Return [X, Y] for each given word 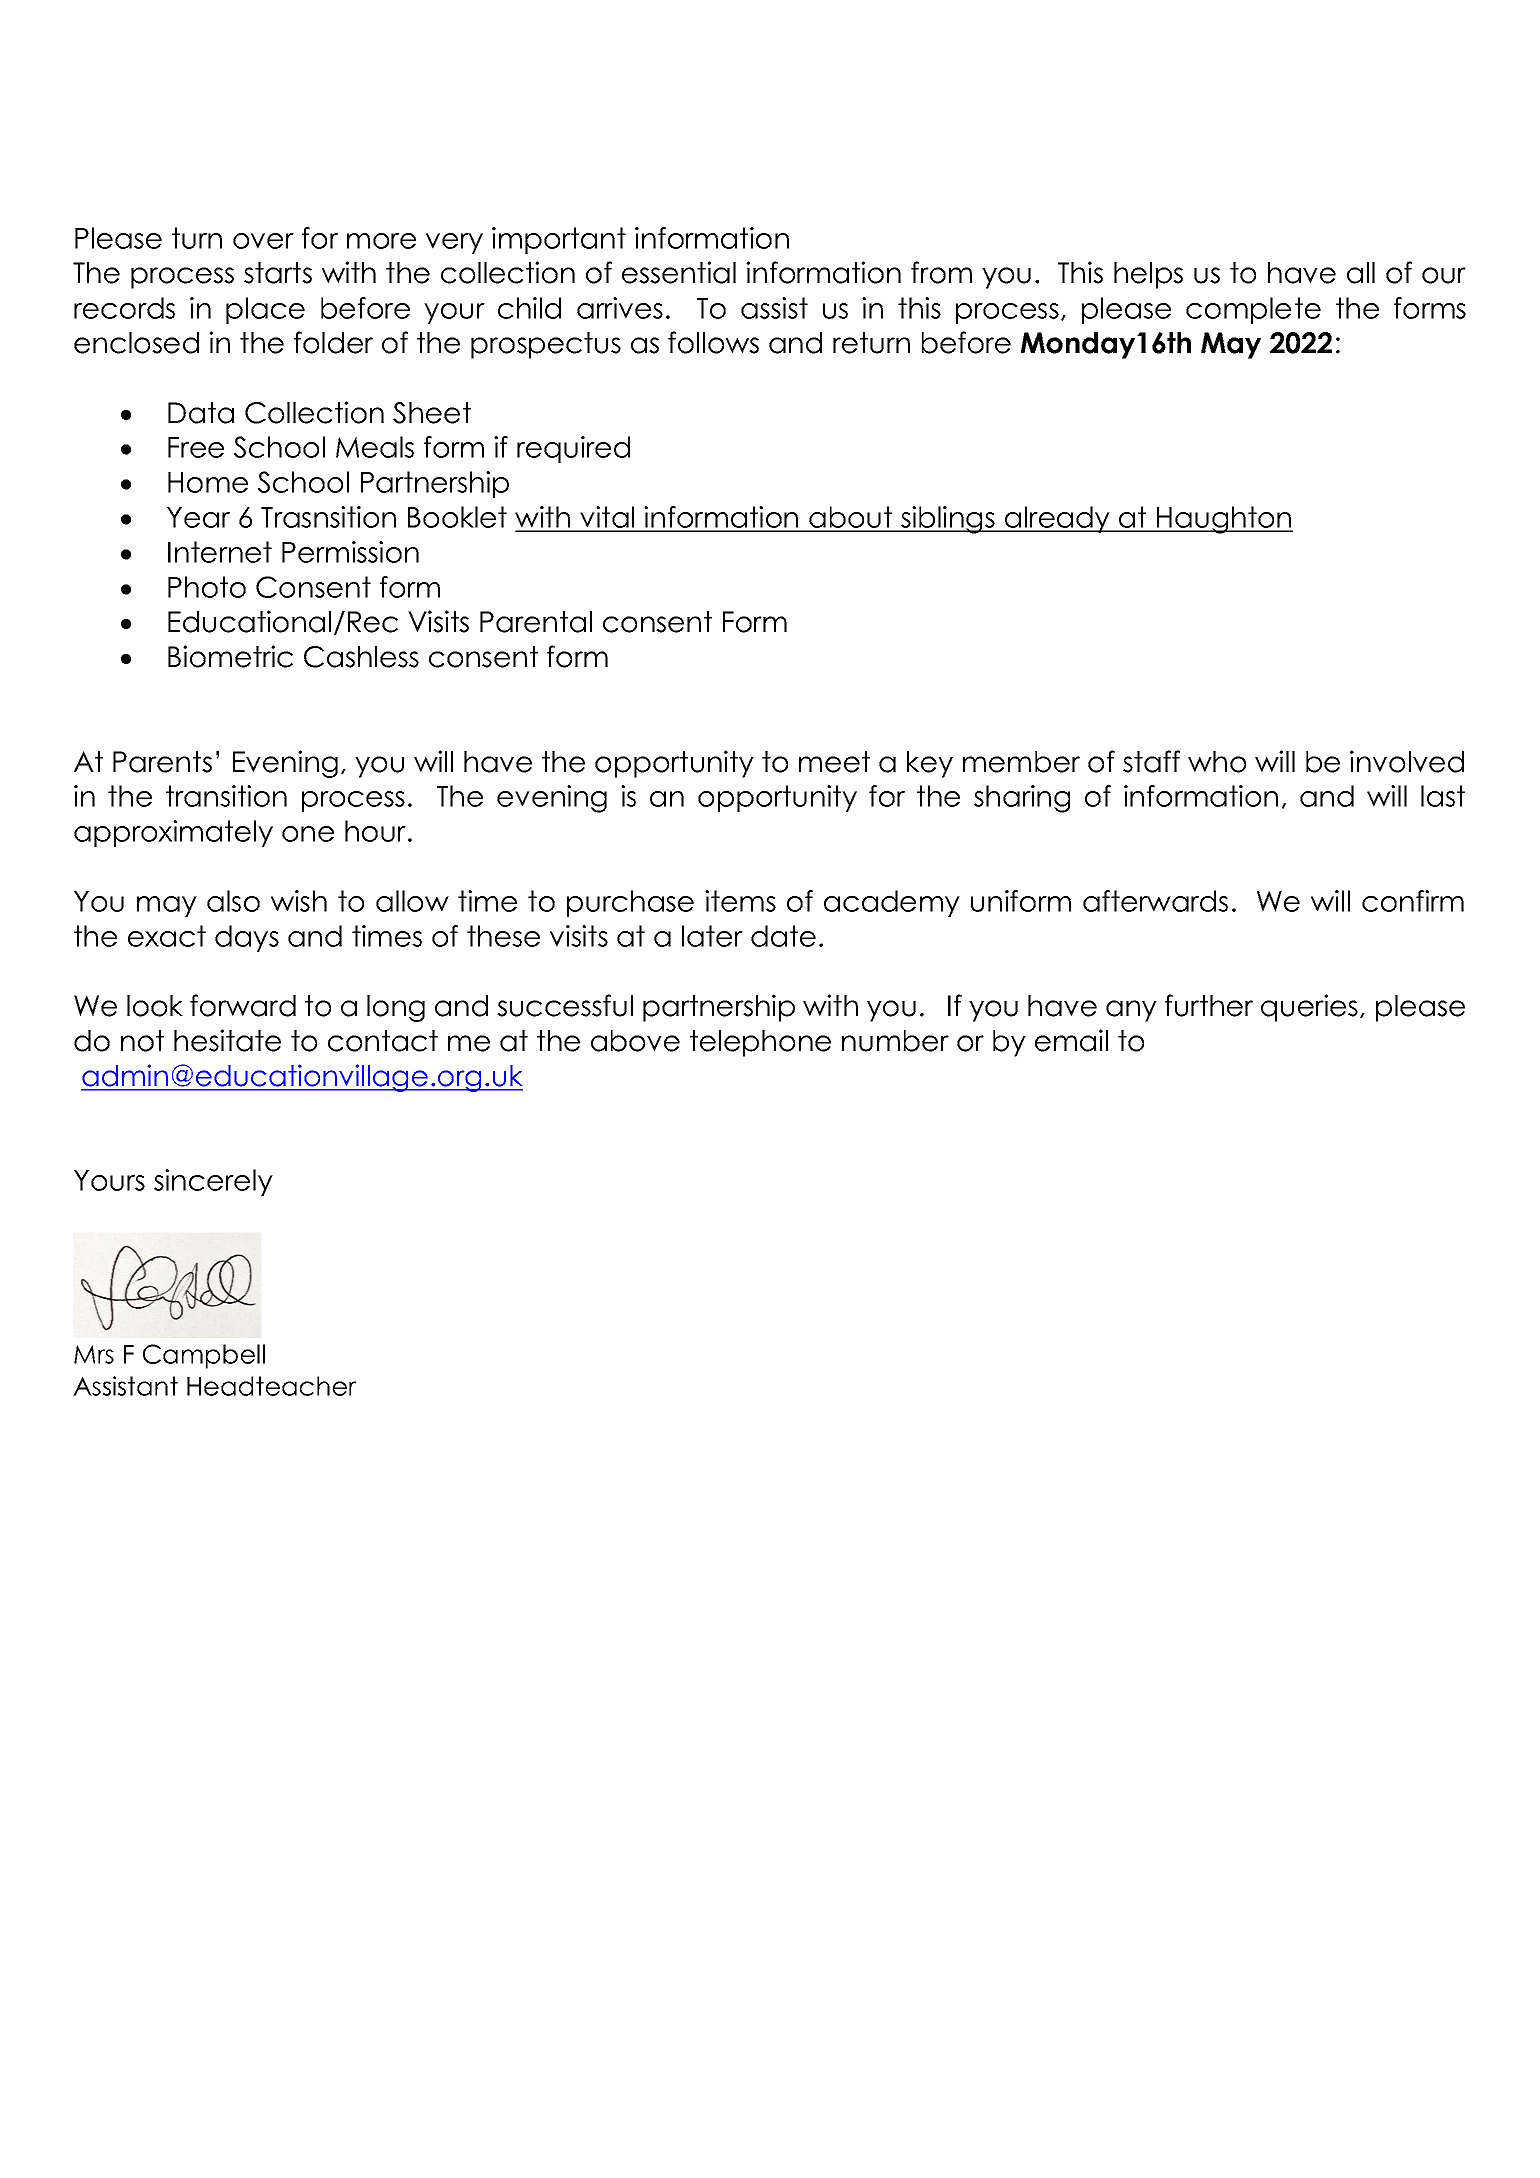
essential [679, 272]
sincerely [213, 1182]
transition [226, 796]
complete [1253, 310]
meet [834, 762]
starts [278, 273]
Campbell [204, 1356]
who [1217, 762]
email [1071, 1040]
